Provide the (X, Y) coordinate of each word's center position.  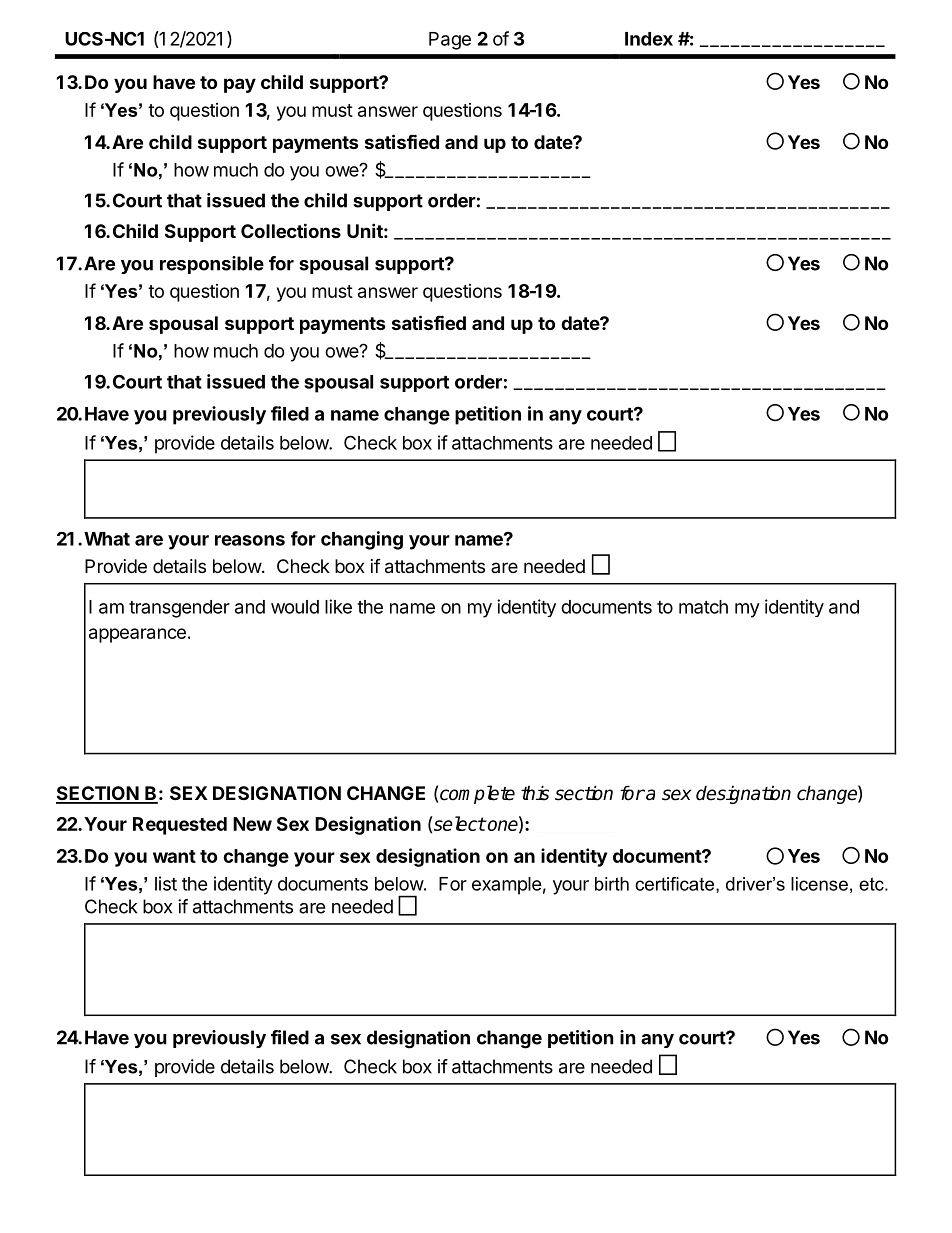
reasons (250, 540)
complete (477, 794)
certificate (676, 885)
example (507, 886)
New (252, 824)
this (535, 793)
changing (362, 540)
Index (649, 39)
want (174, 856)
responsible (212, 265)
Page (450, 41)
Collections (291, 230)
